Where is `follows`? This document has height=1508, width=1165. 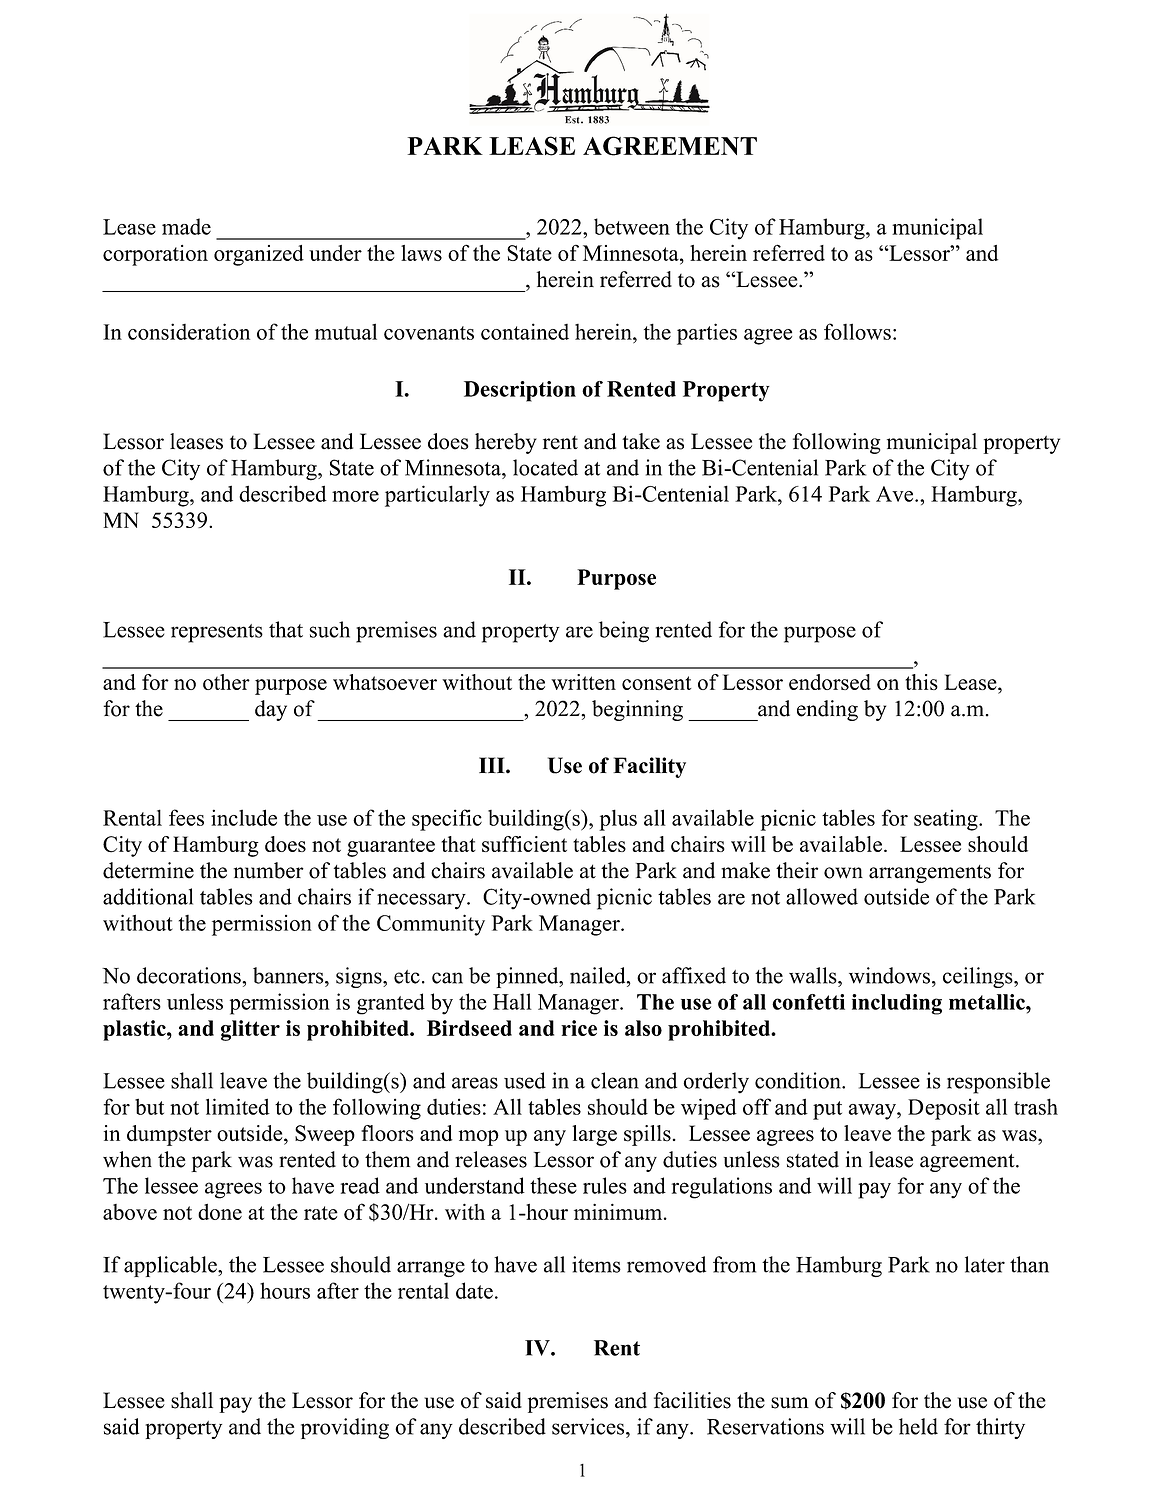 follows is located at coordinates (857, 331).
